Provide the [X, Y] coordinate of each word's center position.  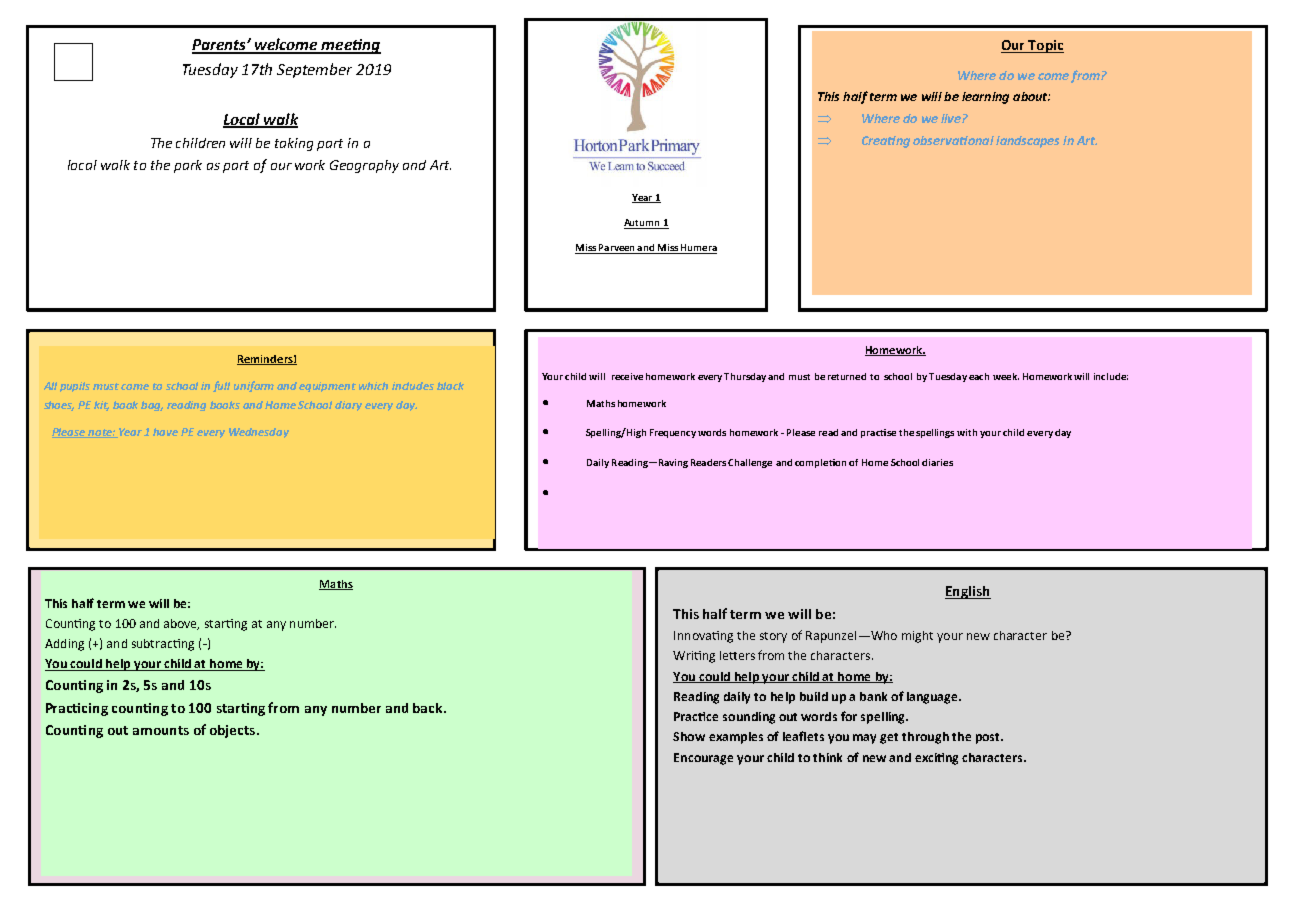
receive [627, 376]
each [979, 376]
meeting [350, 46]
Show [689, 736]
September [314, 70]
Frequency [673, 433]
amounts [161, 730]
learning [985, 98]
